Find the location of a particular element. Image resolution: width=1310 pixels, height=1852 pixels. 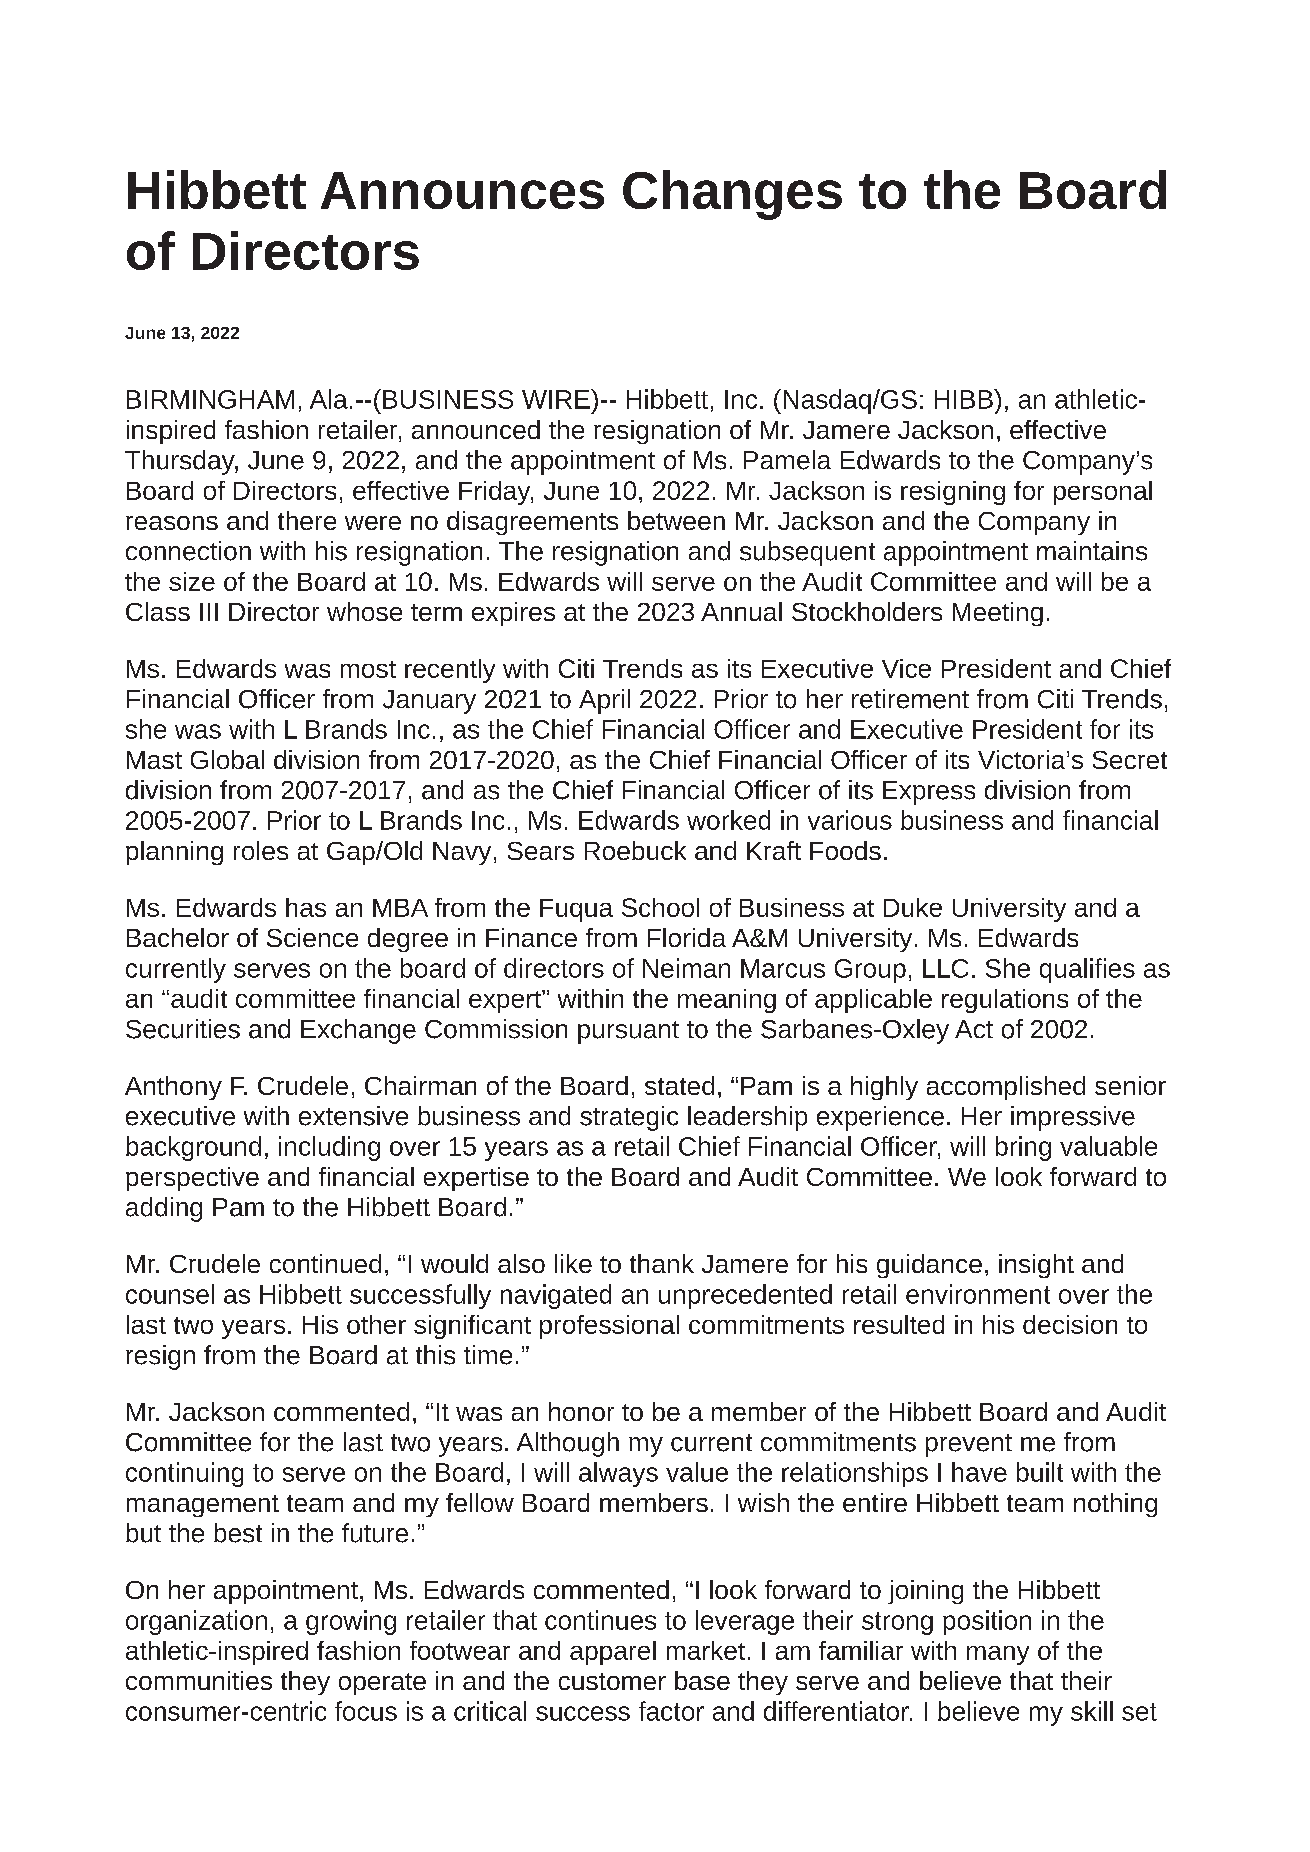

Florida is located at coordinates (687, 937).
